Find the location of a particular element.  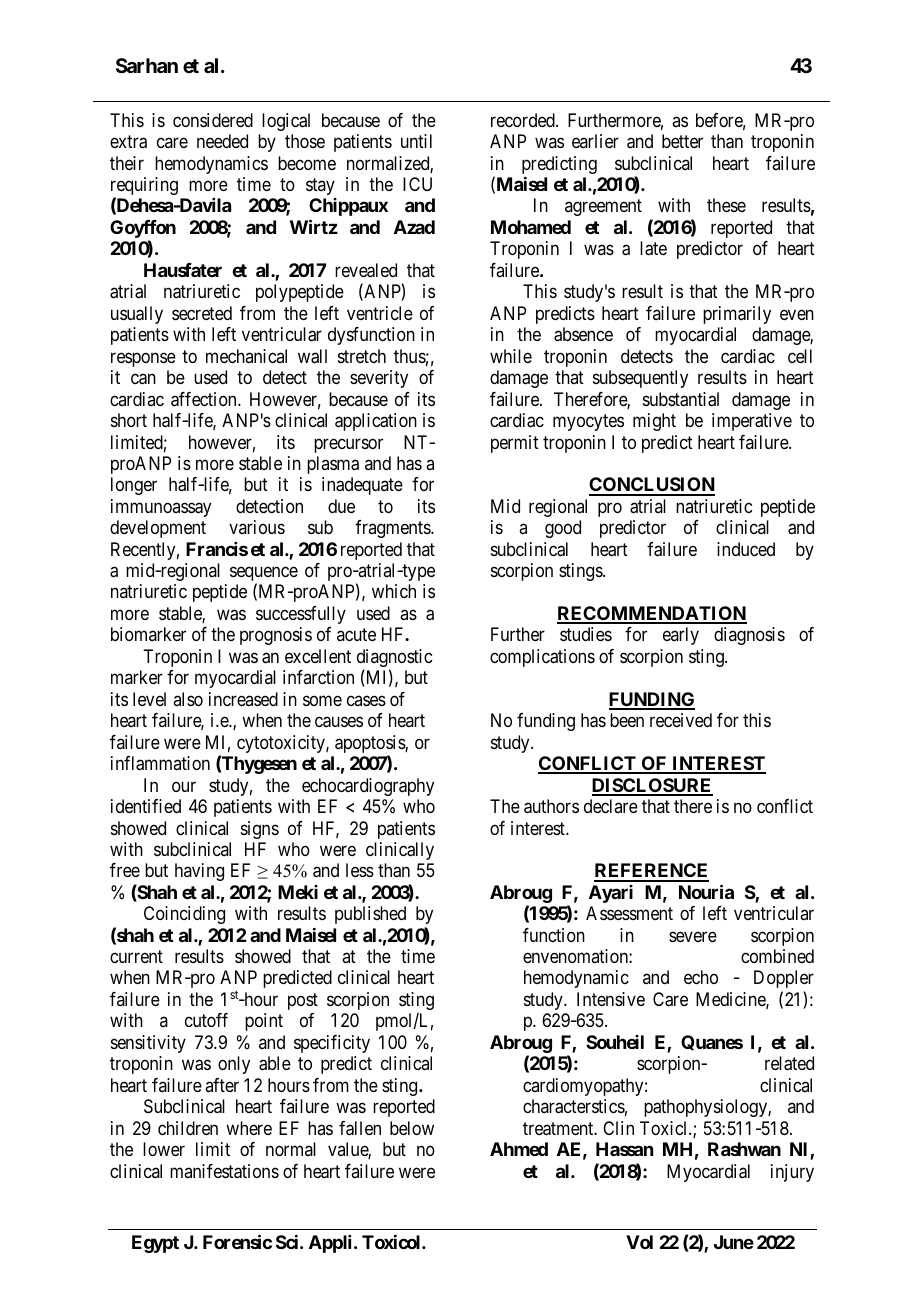

needed is located at coordinates (222, 141).
